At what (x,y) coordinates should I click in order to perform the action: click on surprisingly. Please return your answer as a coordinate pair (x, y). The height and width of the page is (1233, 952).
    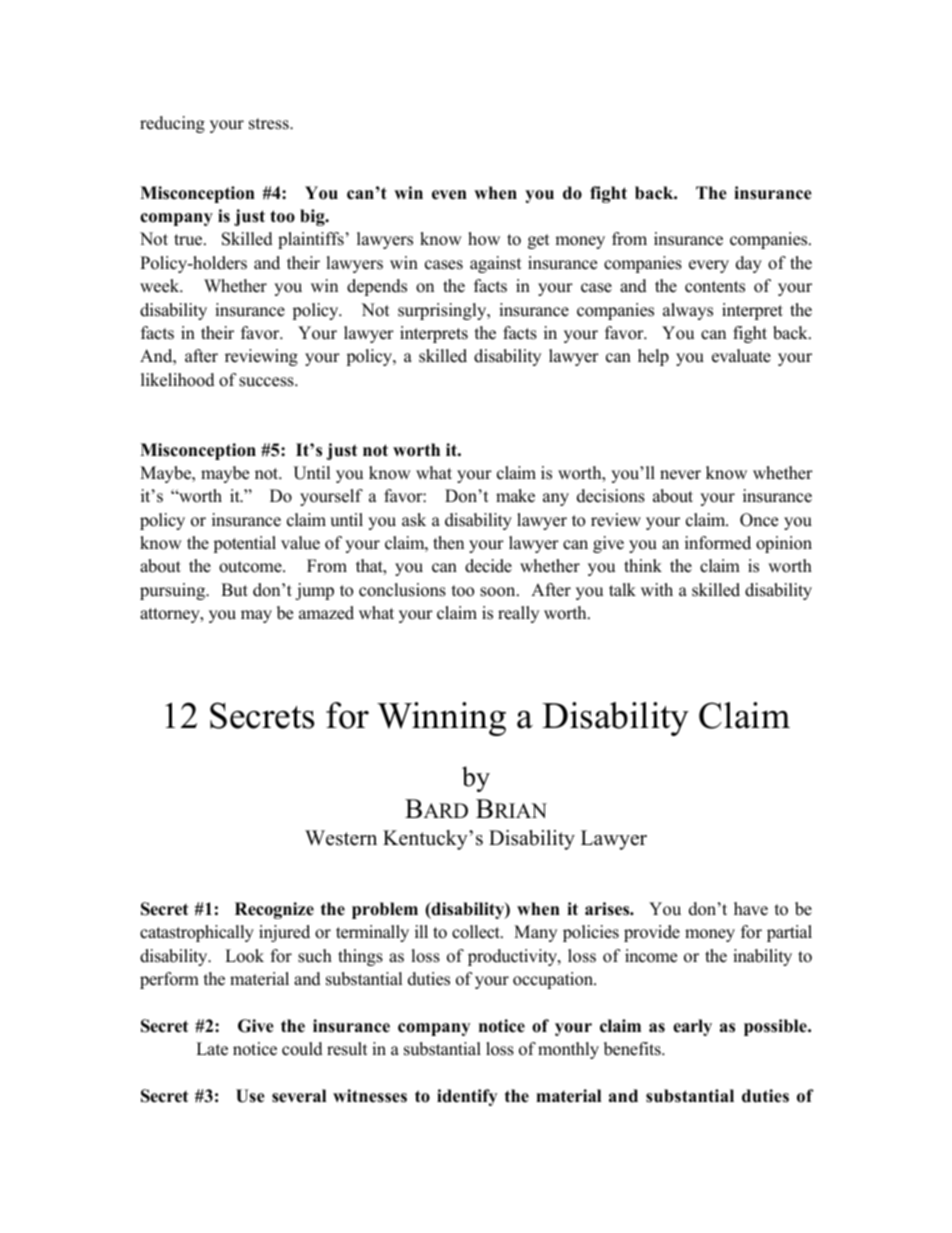
    Looking at the image, I should click on (443, 311).
